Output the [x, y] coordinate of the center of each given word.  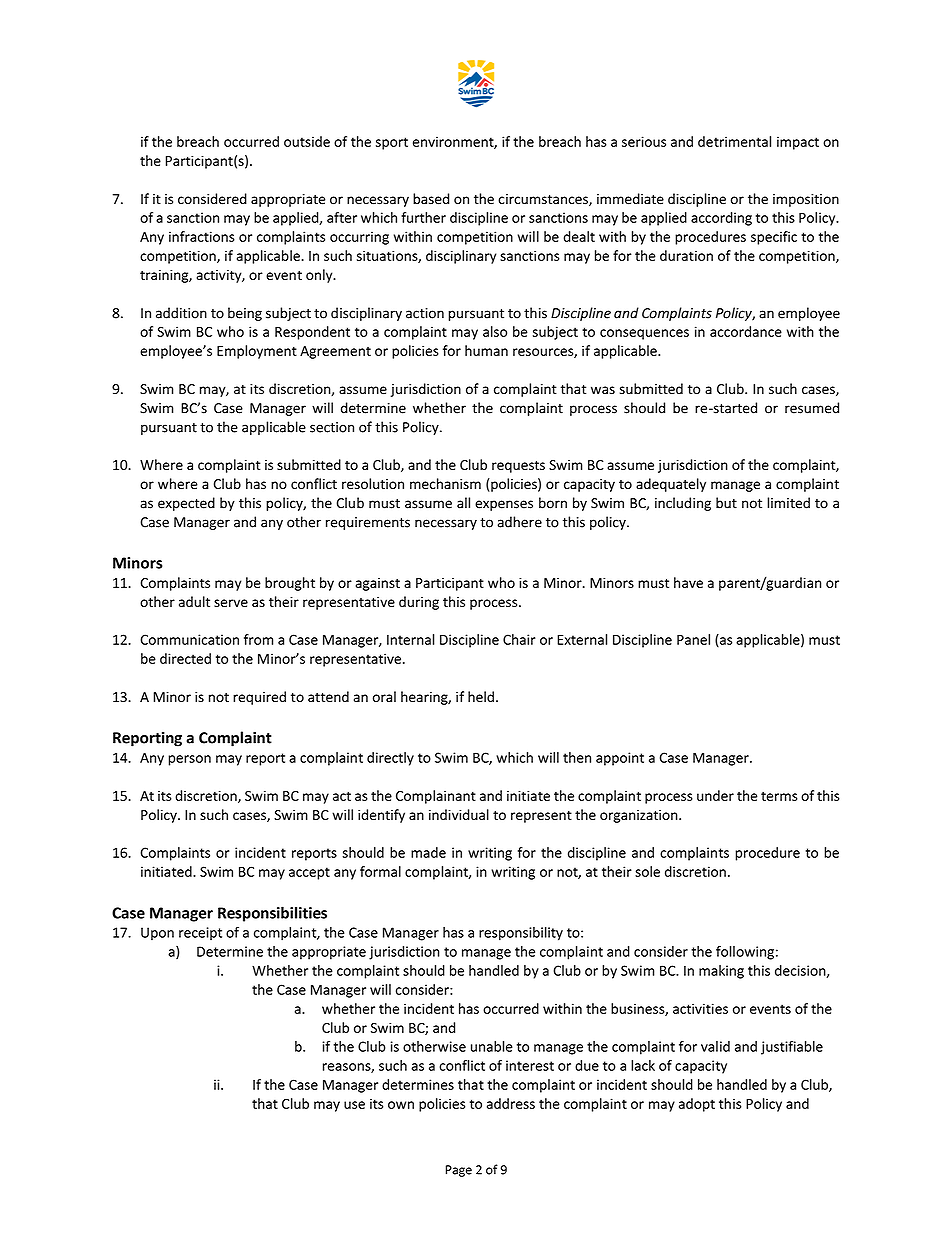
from [258, 639]
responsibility [521, 934]
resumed [812, 408]
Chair [519, 639]
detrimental [734, 141]
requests [518, 467]
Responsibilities [272, 914]
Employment [257, 352]
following [745, 953]
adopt [697, 1105]
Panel [693, 639]
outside [307, 141]
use [354, 1105]
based [431, 199]
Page [459, 1171]
